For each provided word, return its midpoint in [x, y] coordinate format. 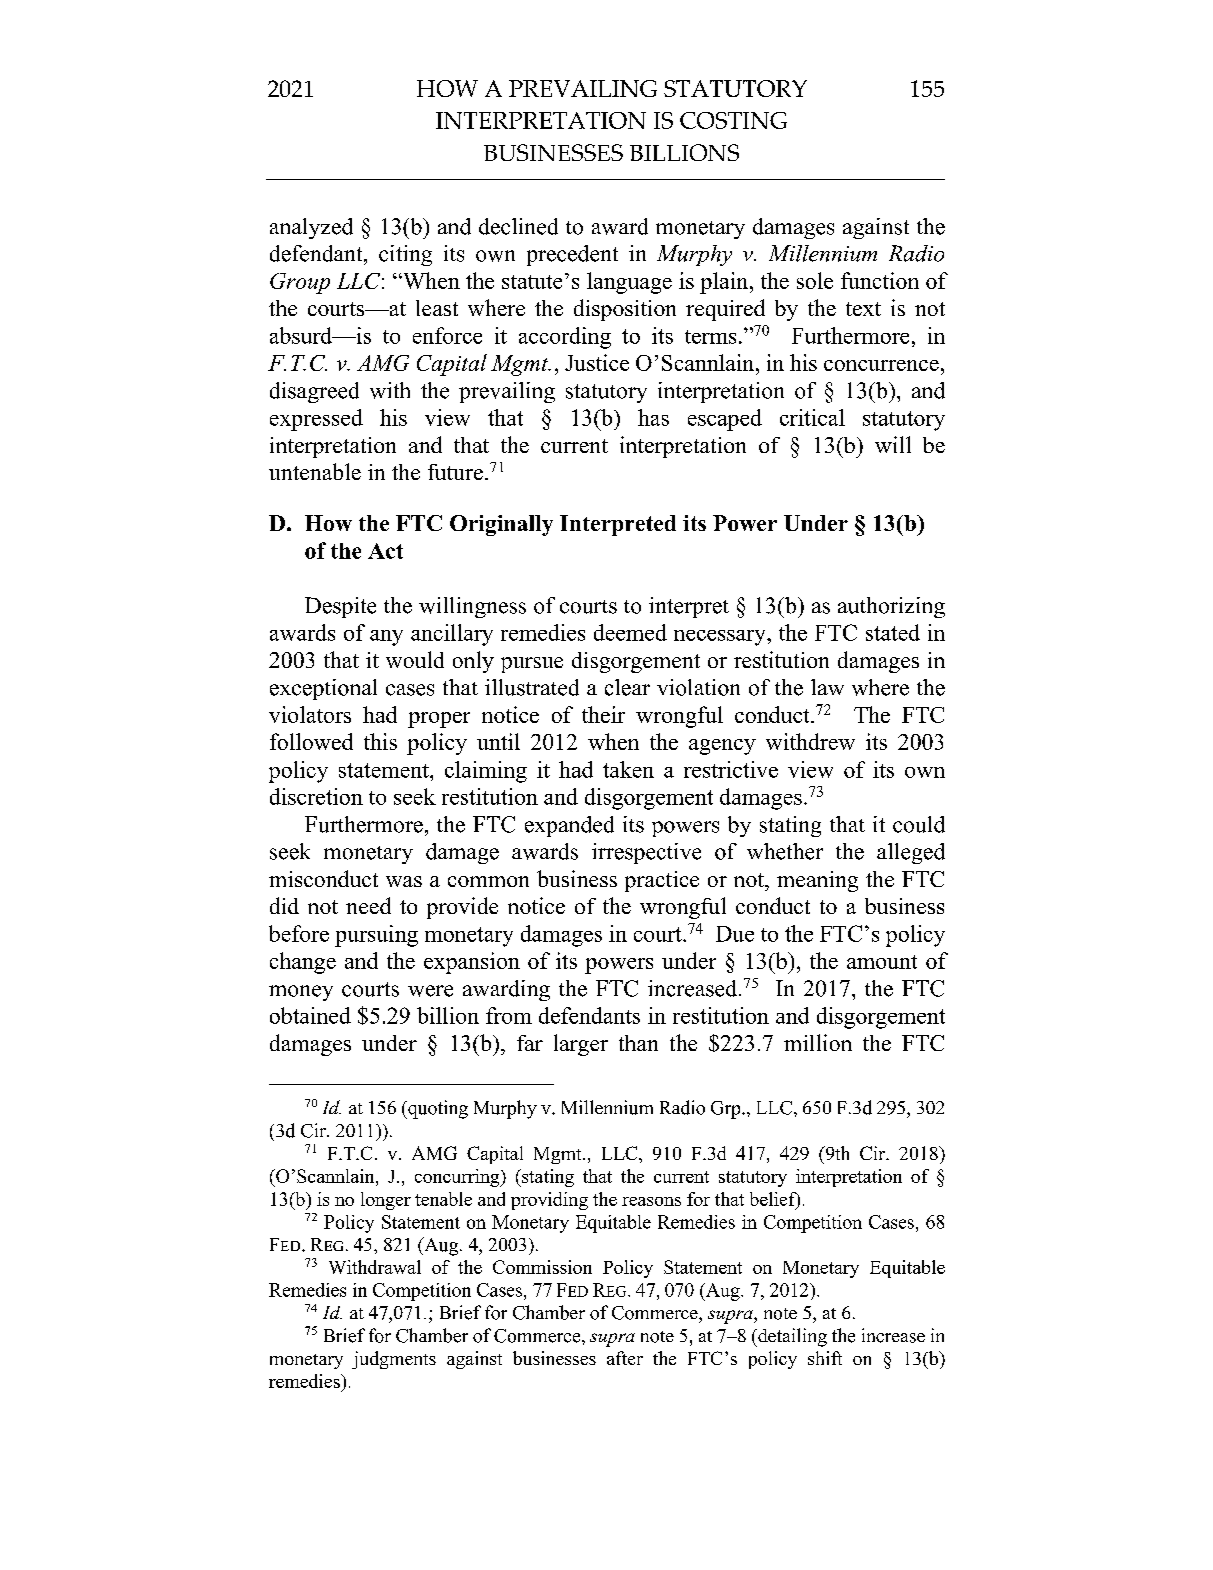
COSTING [733, 120]
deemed [630, 632]
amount [882, 962]
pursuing [376, 936]
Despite [340, 607]
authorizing [891, 607]
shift [825, 1358]
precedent [572, 255]
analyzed [311, 228]
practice [662, 881]
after [625, 1358]
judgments [394, 1360]
